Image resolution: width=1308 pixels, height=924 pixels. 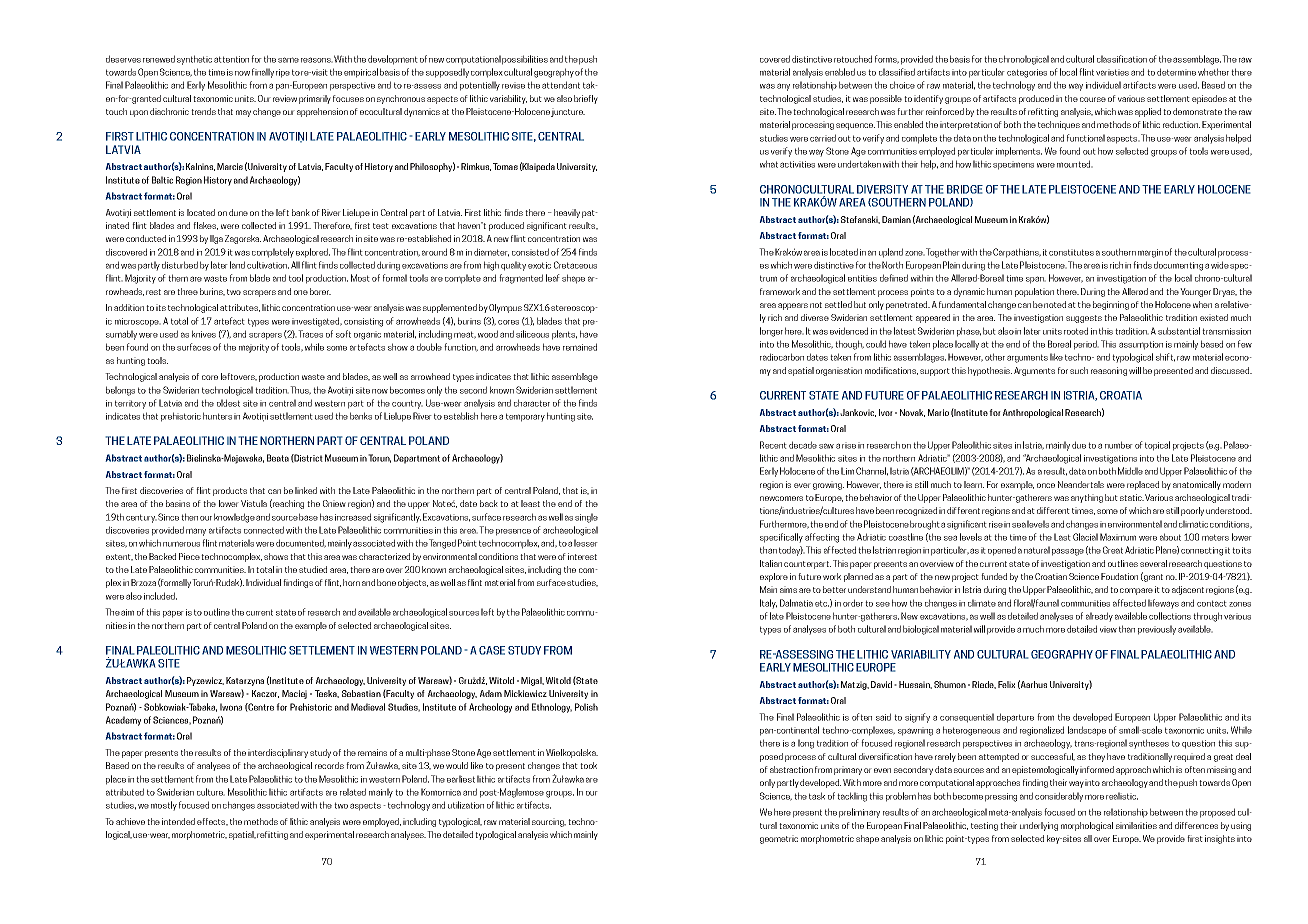 I want to click on already, so click(x=1099, y=617).
